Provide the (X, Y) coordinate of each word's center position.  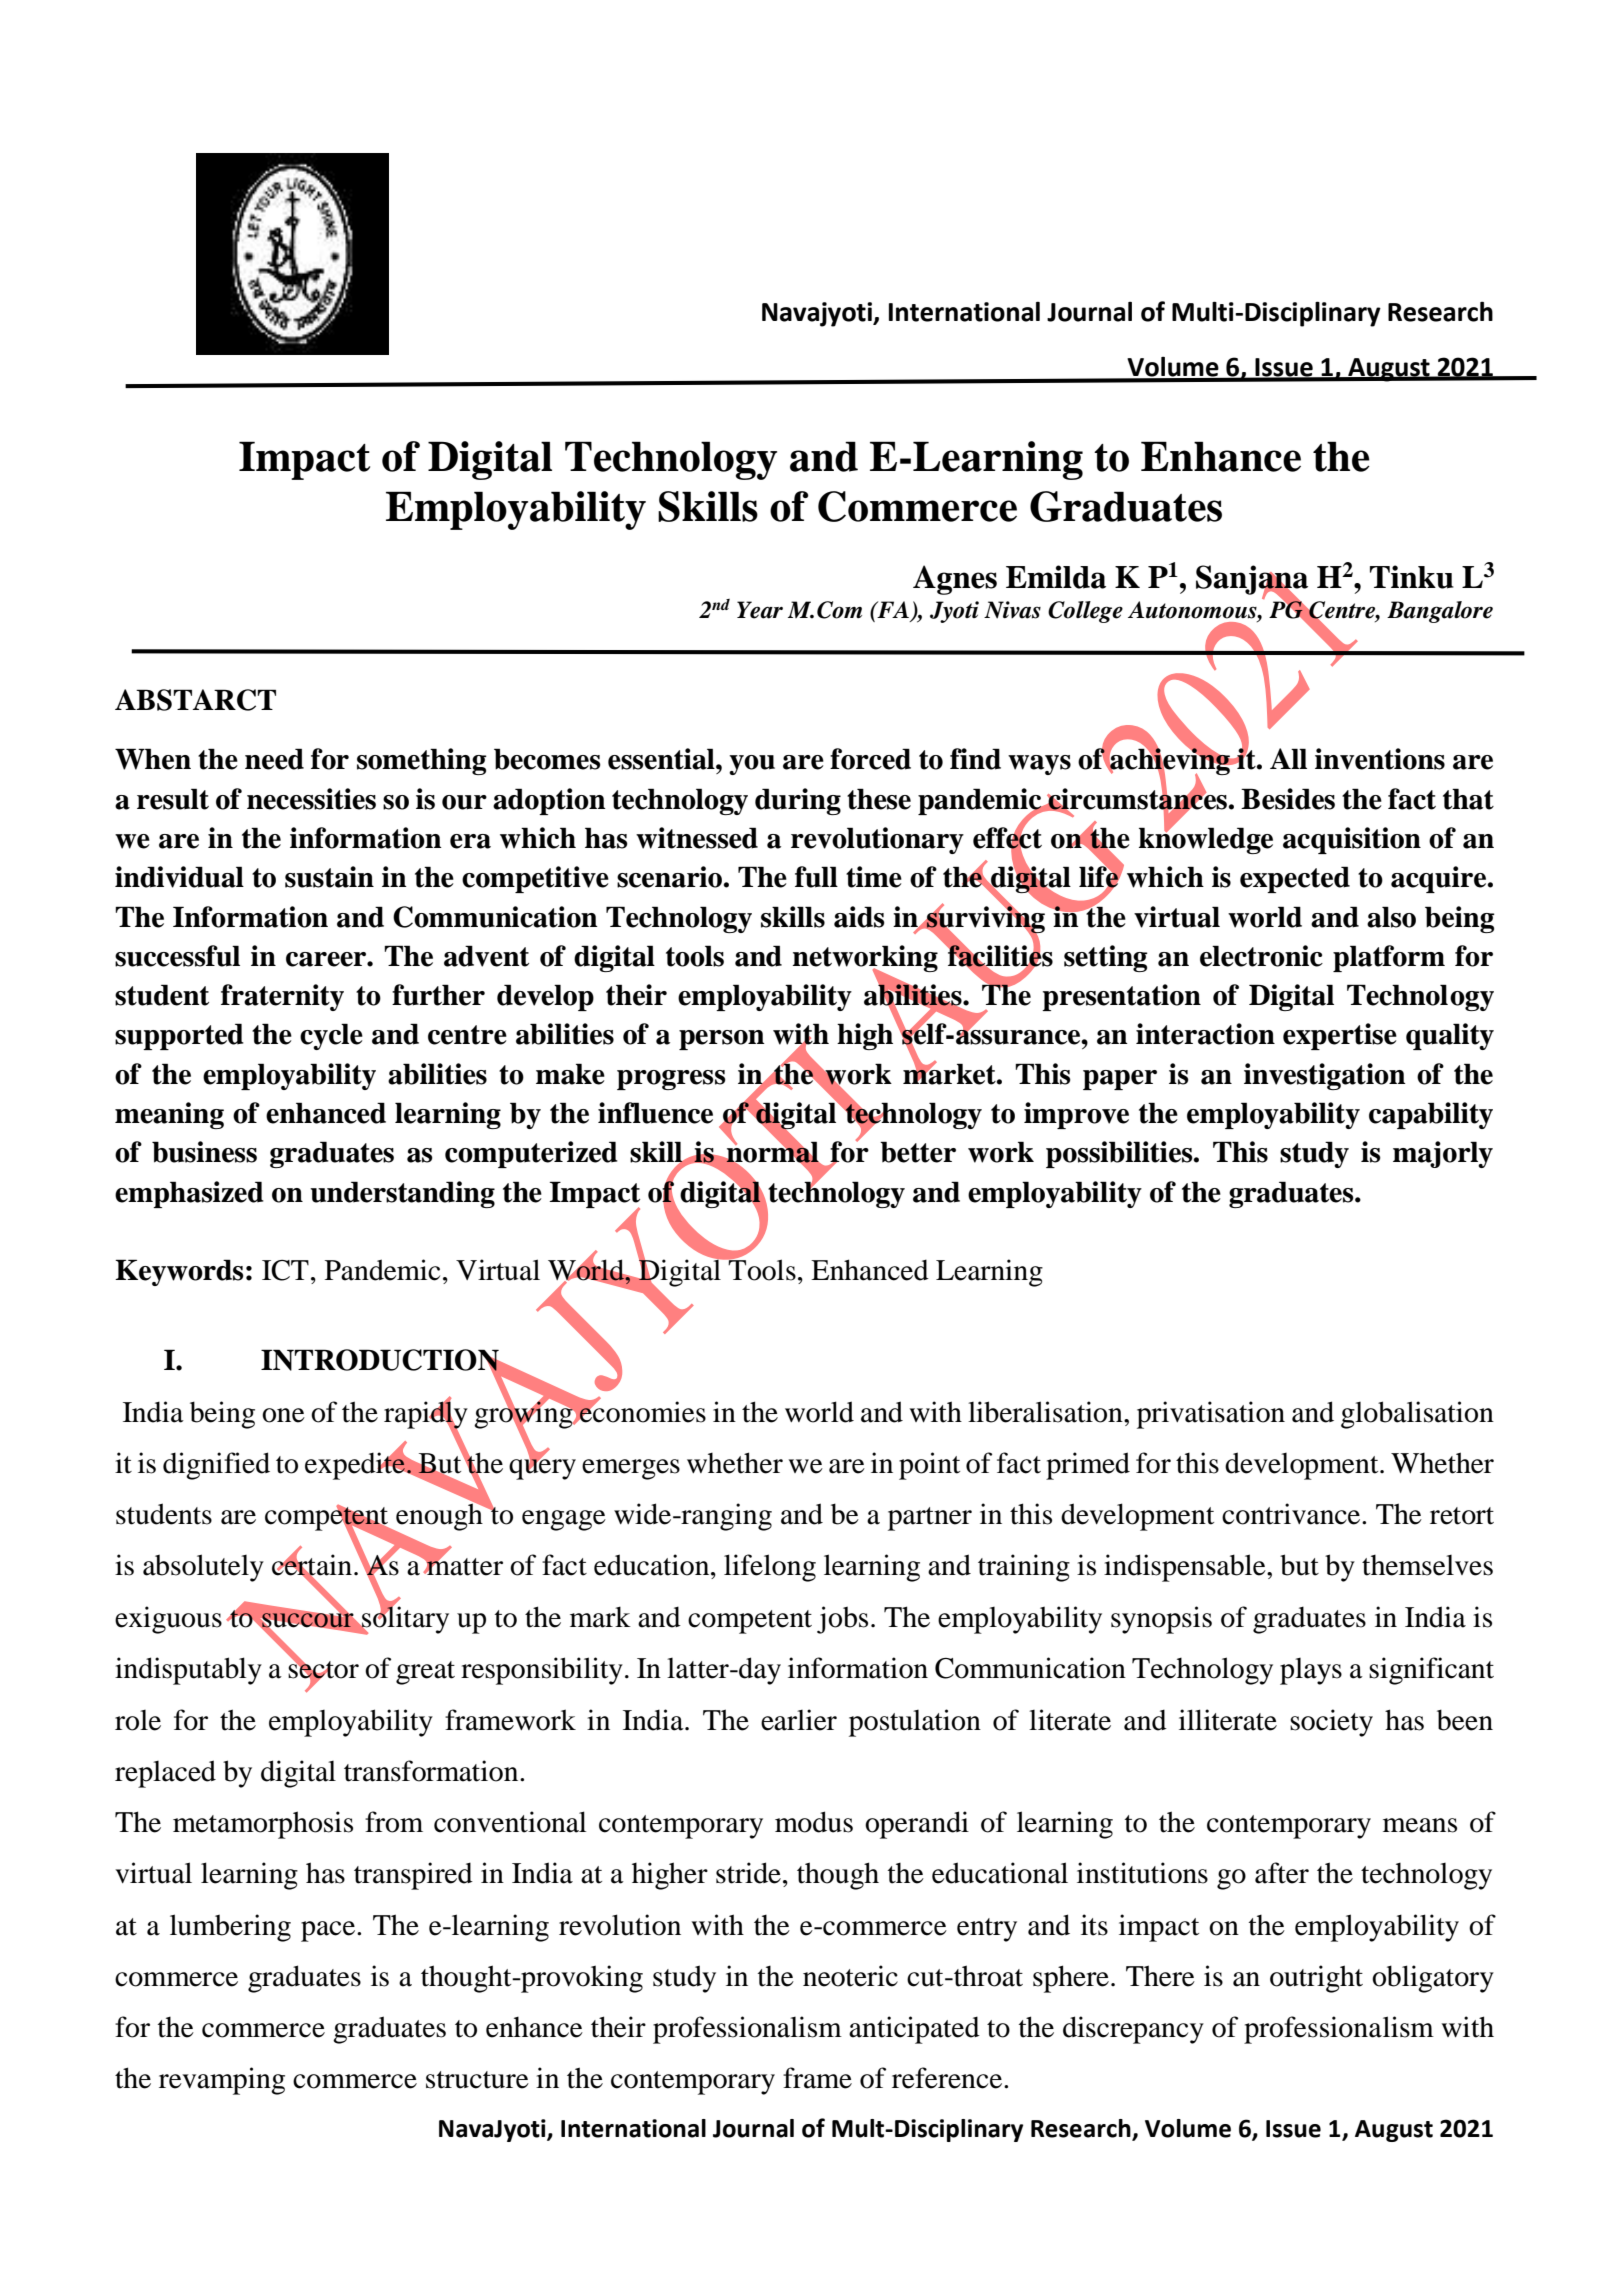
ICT (285, 1270)
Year (760, 610)
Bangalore (1440, 612)
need (274, 759)
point (929, 1466)
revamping (222, 2081)
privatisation (1211, 1415)
